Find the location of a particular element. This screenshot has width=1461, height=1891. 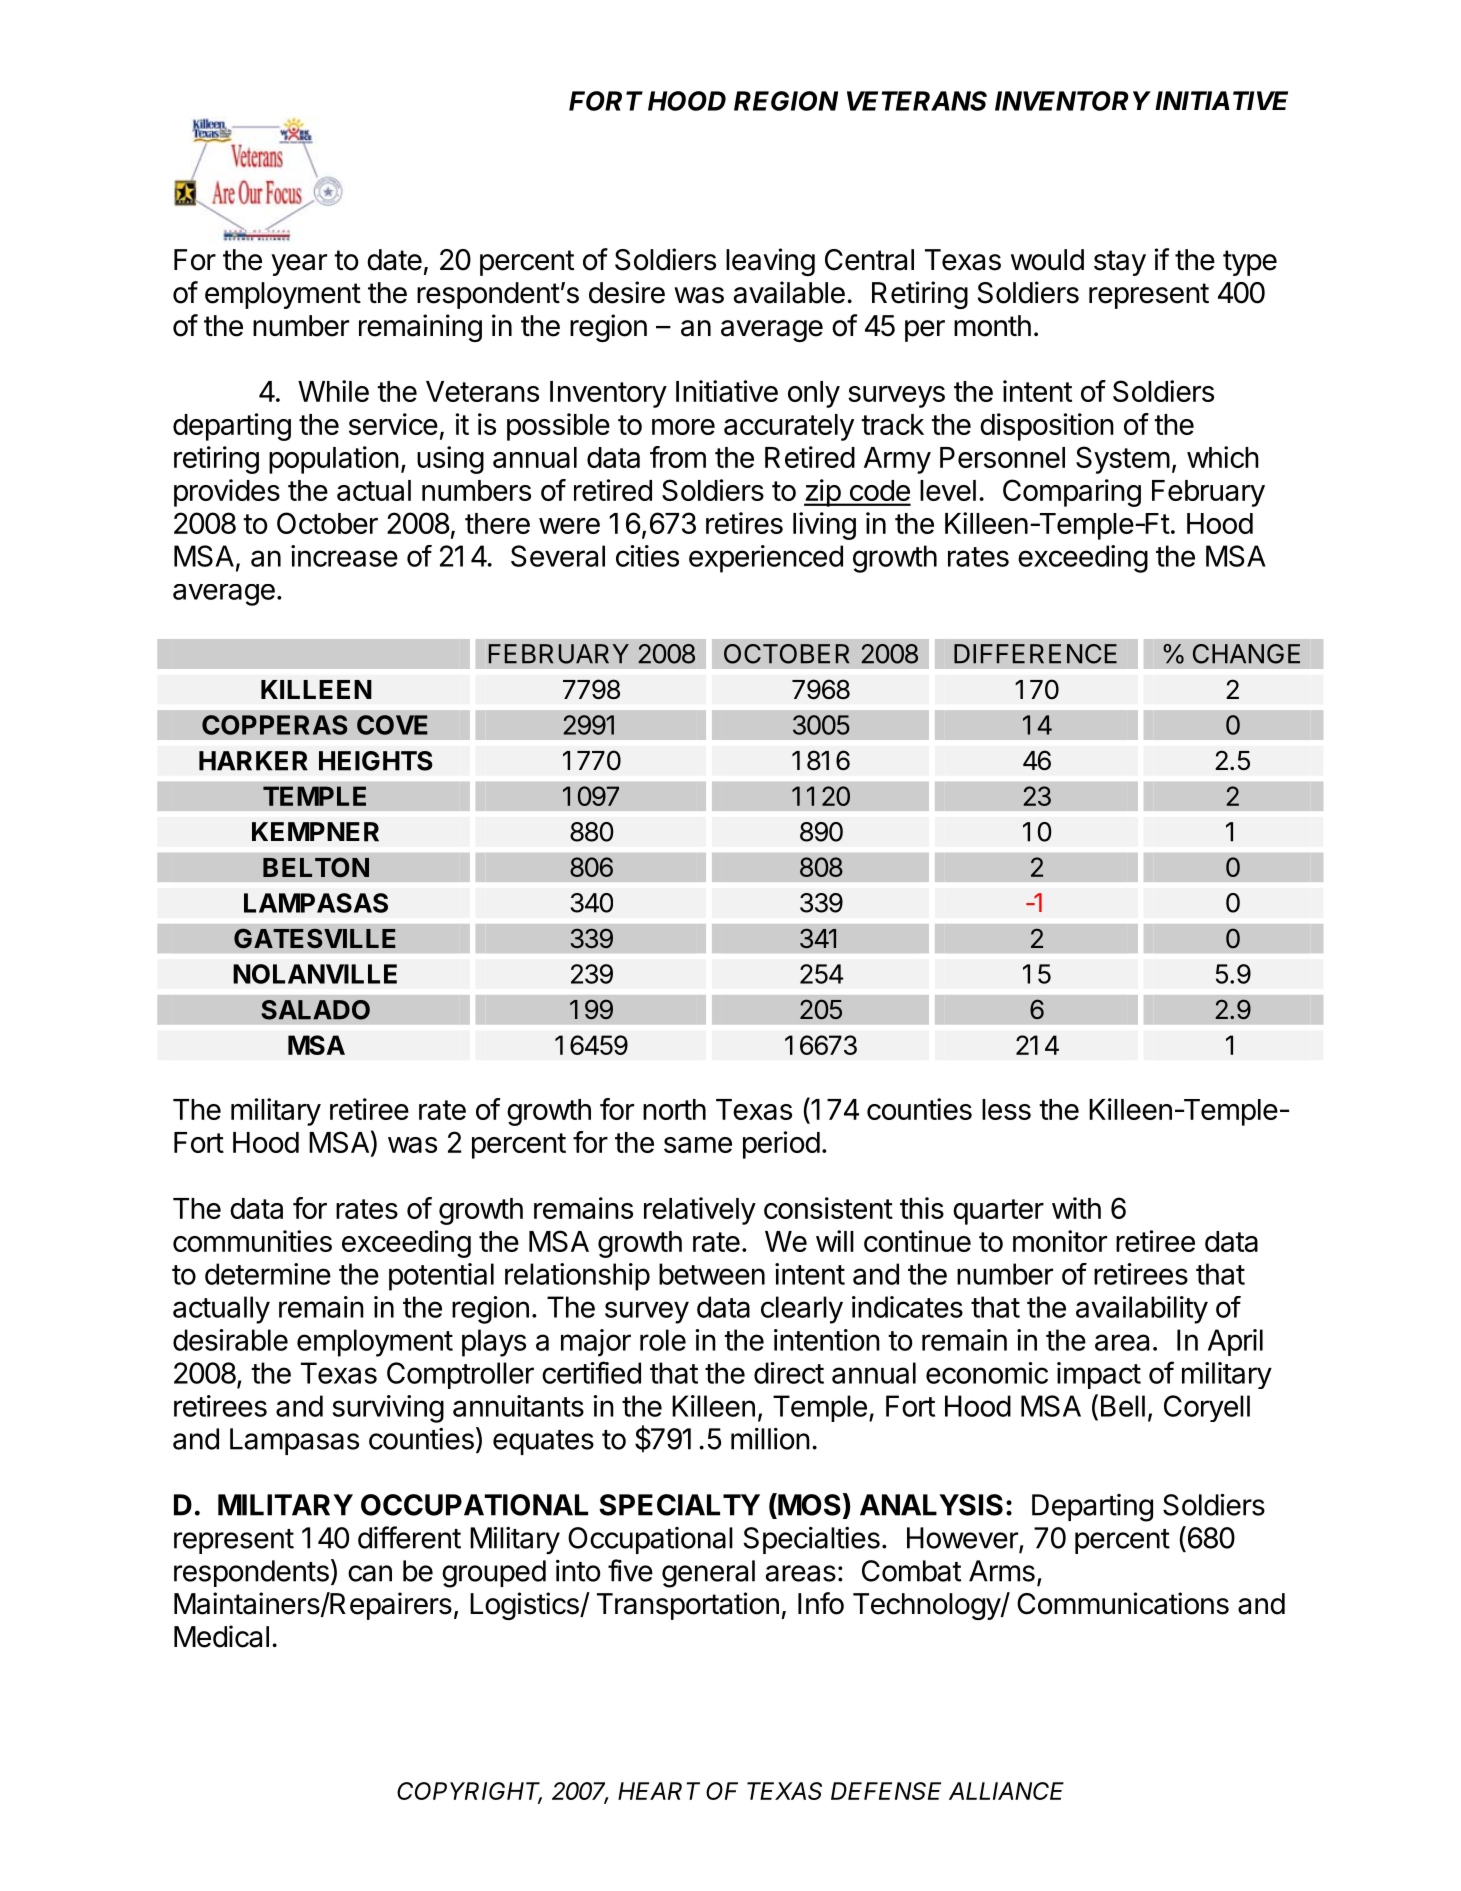

stay is located at coordinates (1120, 263).
